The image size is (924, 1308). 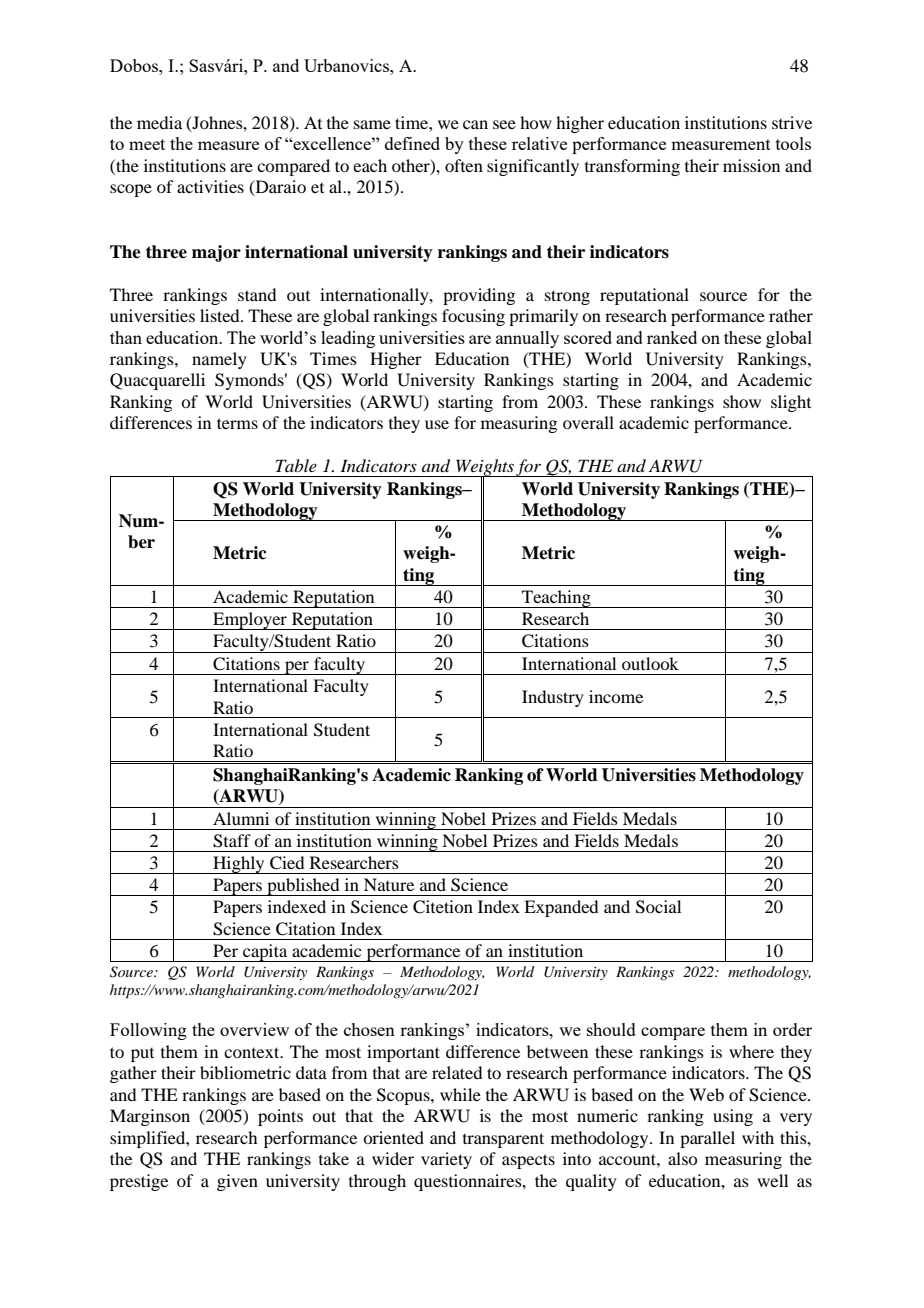 What do you see at coordinates (437, 424) in the screenshot?
I see `use` at bounding box center [437, 424].
